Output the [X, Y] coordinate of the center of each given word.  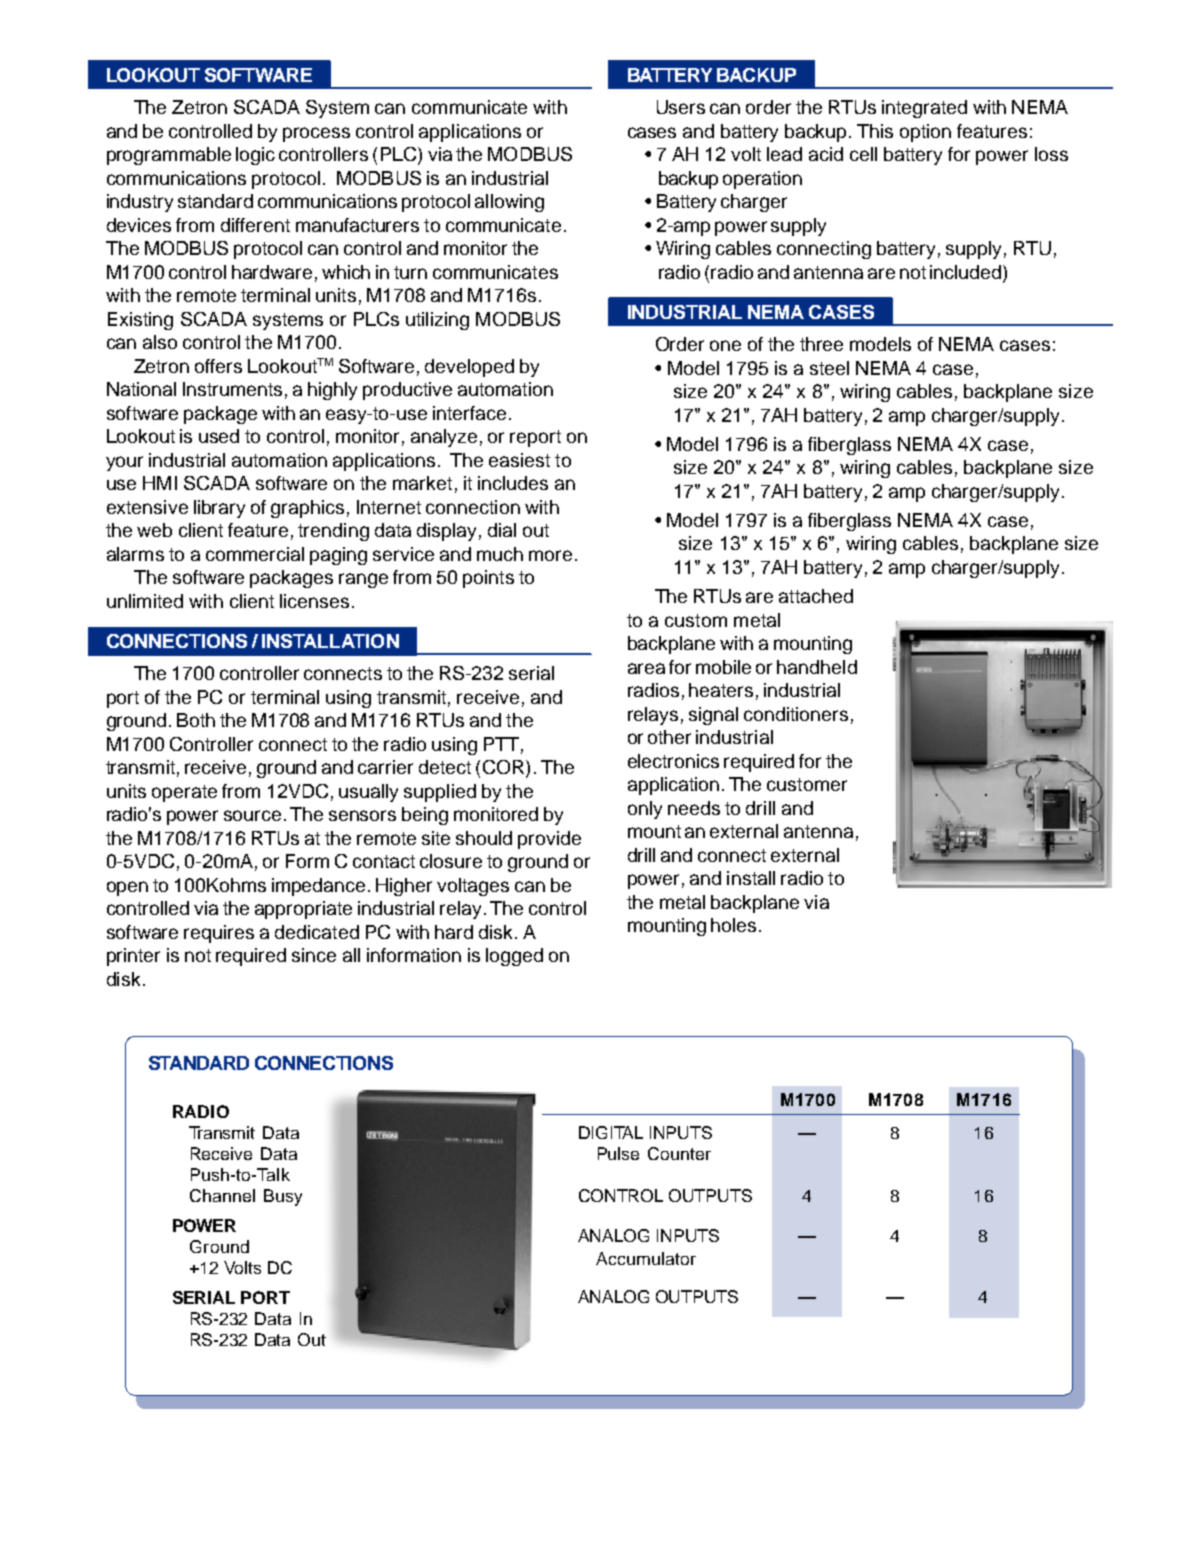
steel [829, 368]
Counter [679, 1153]
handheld [817, 667]
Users [681, 107]
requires [219, 934]
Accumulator [646, 1258]
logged [514, 957]
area [646, 668]
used [219, 436]
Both [196, 720]
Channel [222, 1195]
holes [733, 925]
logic [255, 156]
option [925, 133]
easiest [519, 460]
